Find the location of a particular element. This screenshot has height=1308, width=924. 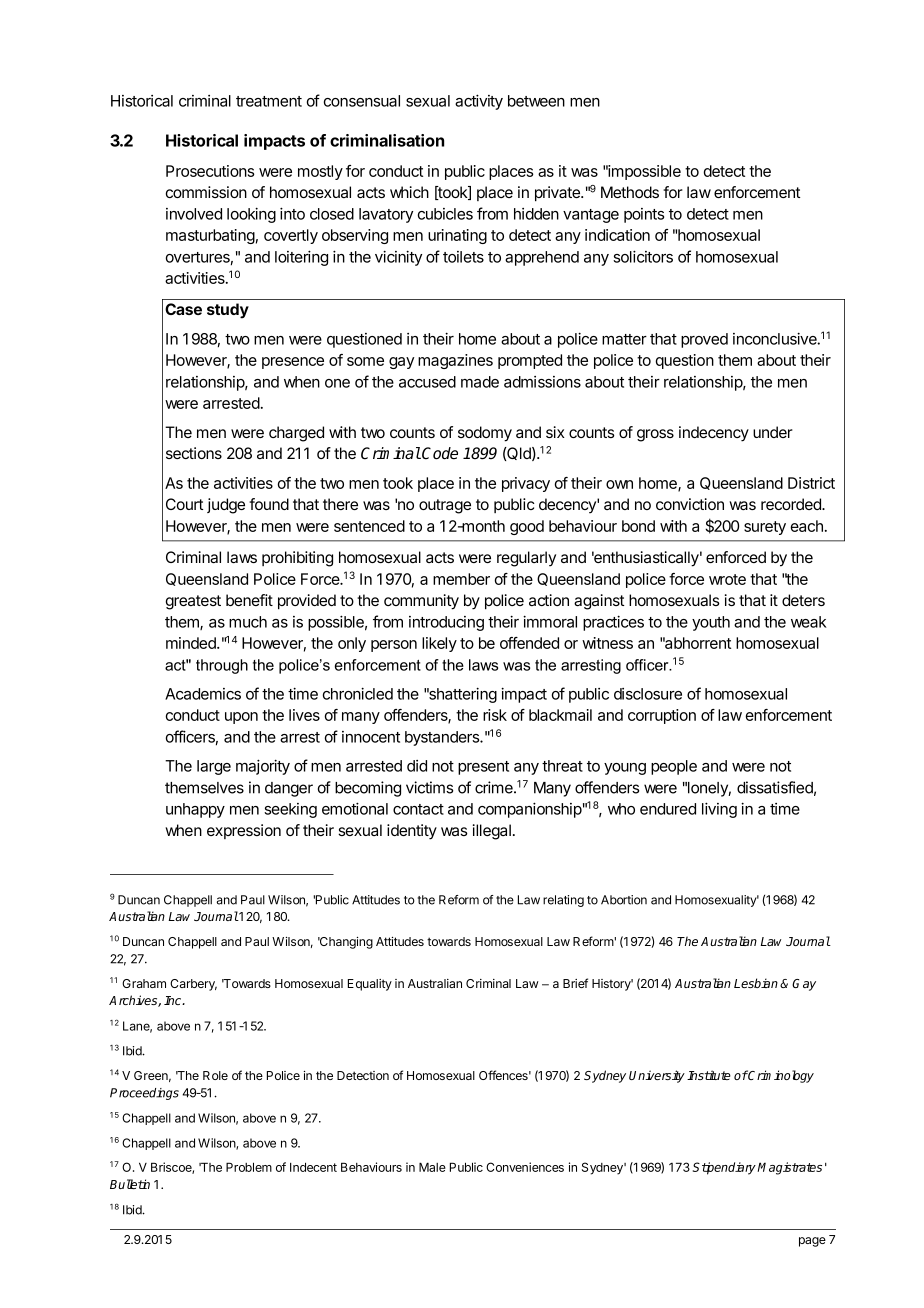

outrage is located at coordinates (445, 506).
